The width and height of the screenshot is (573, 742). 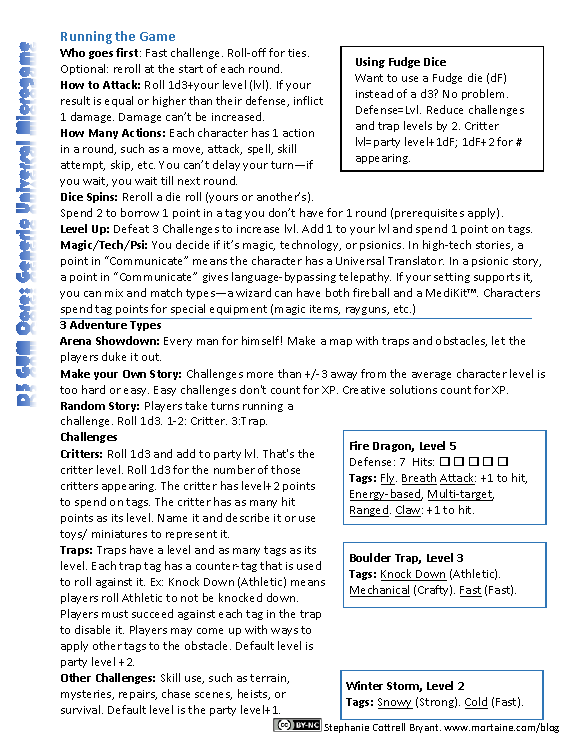 I want to click on Breath, so click(x=419, y=479).
